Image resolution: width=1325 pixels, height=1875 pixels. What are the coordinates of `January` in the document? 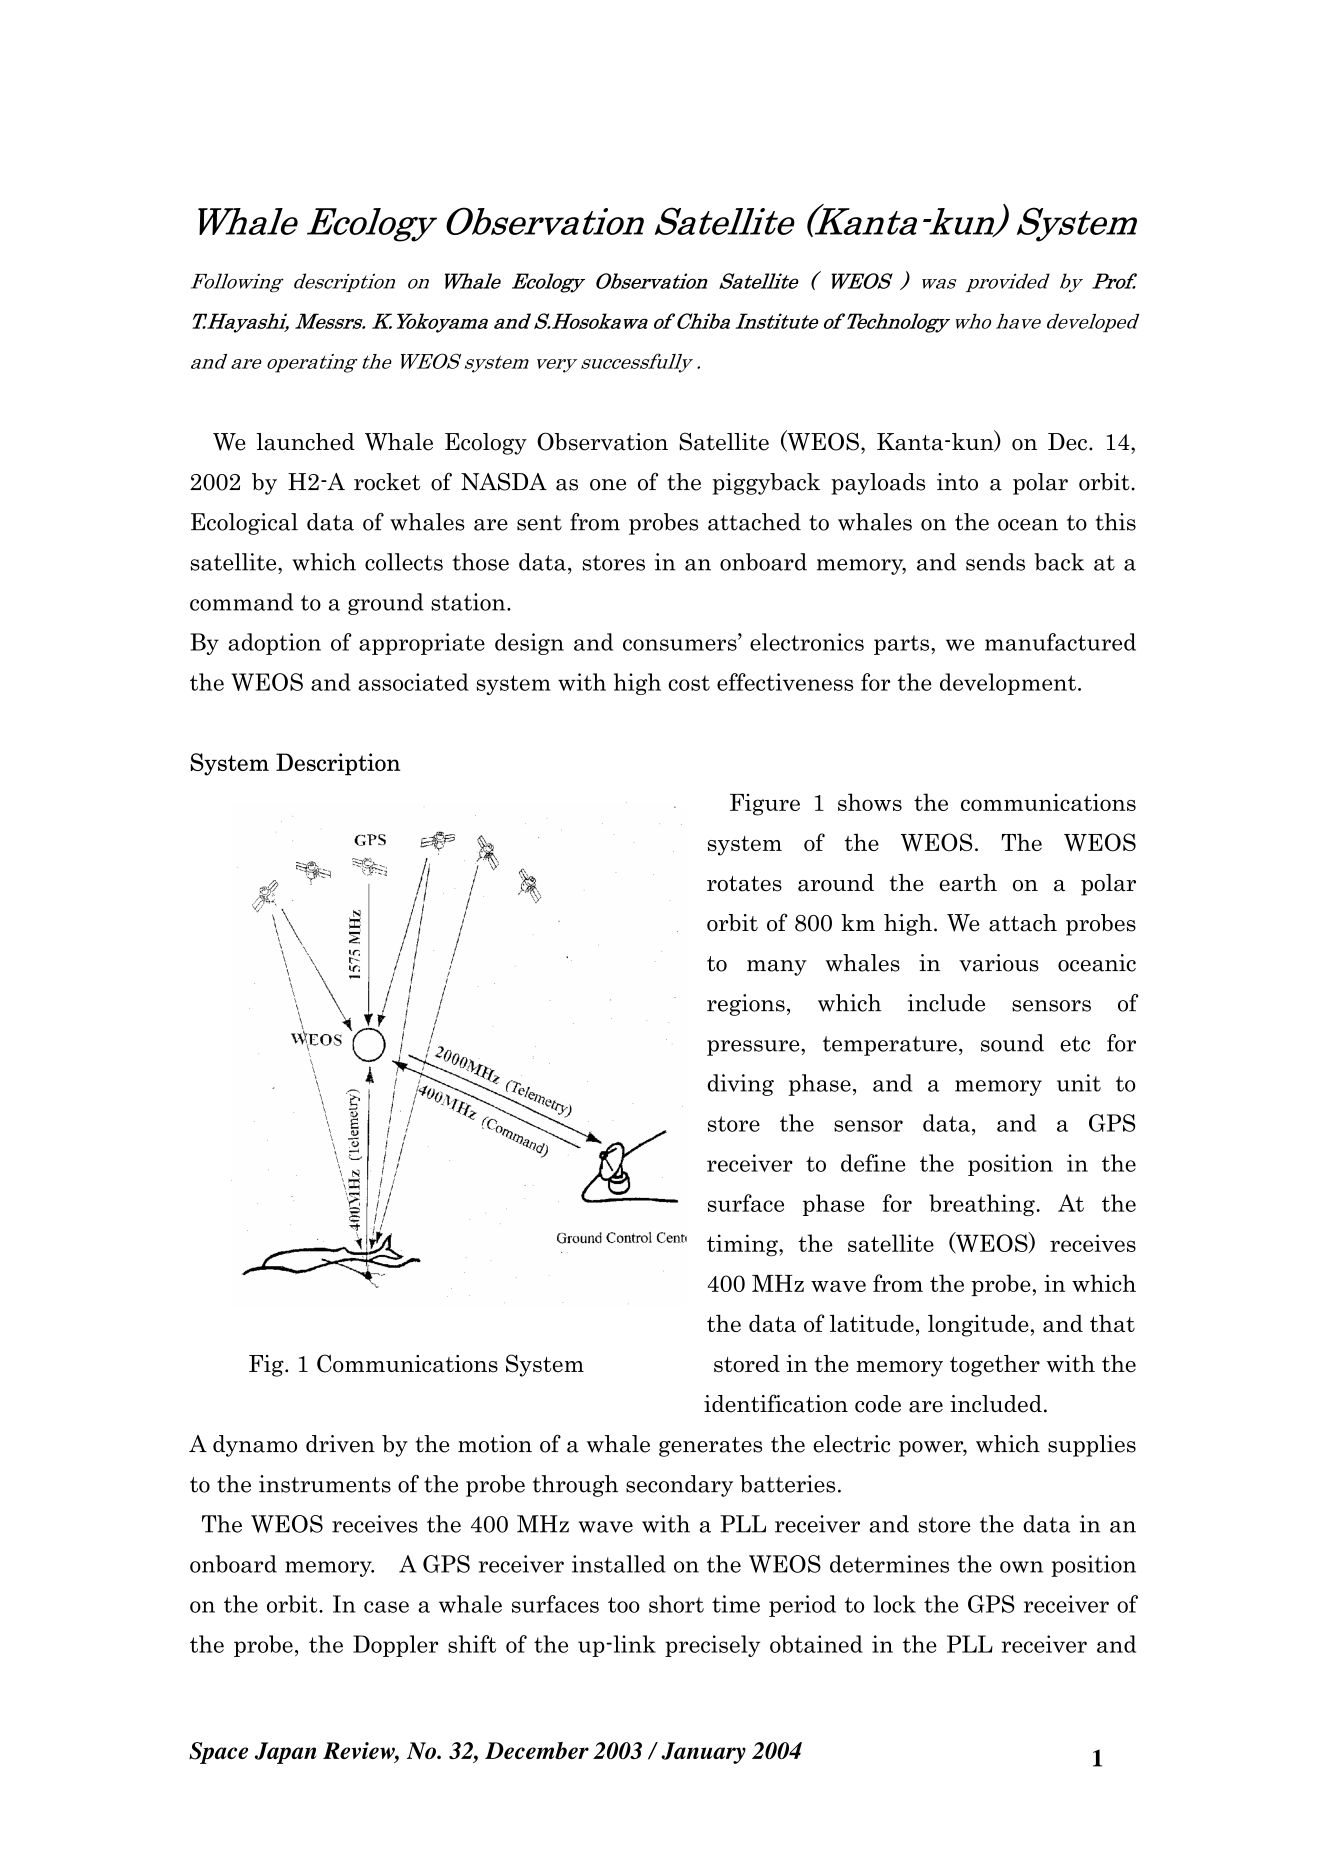 It's located at (703, 1753).
